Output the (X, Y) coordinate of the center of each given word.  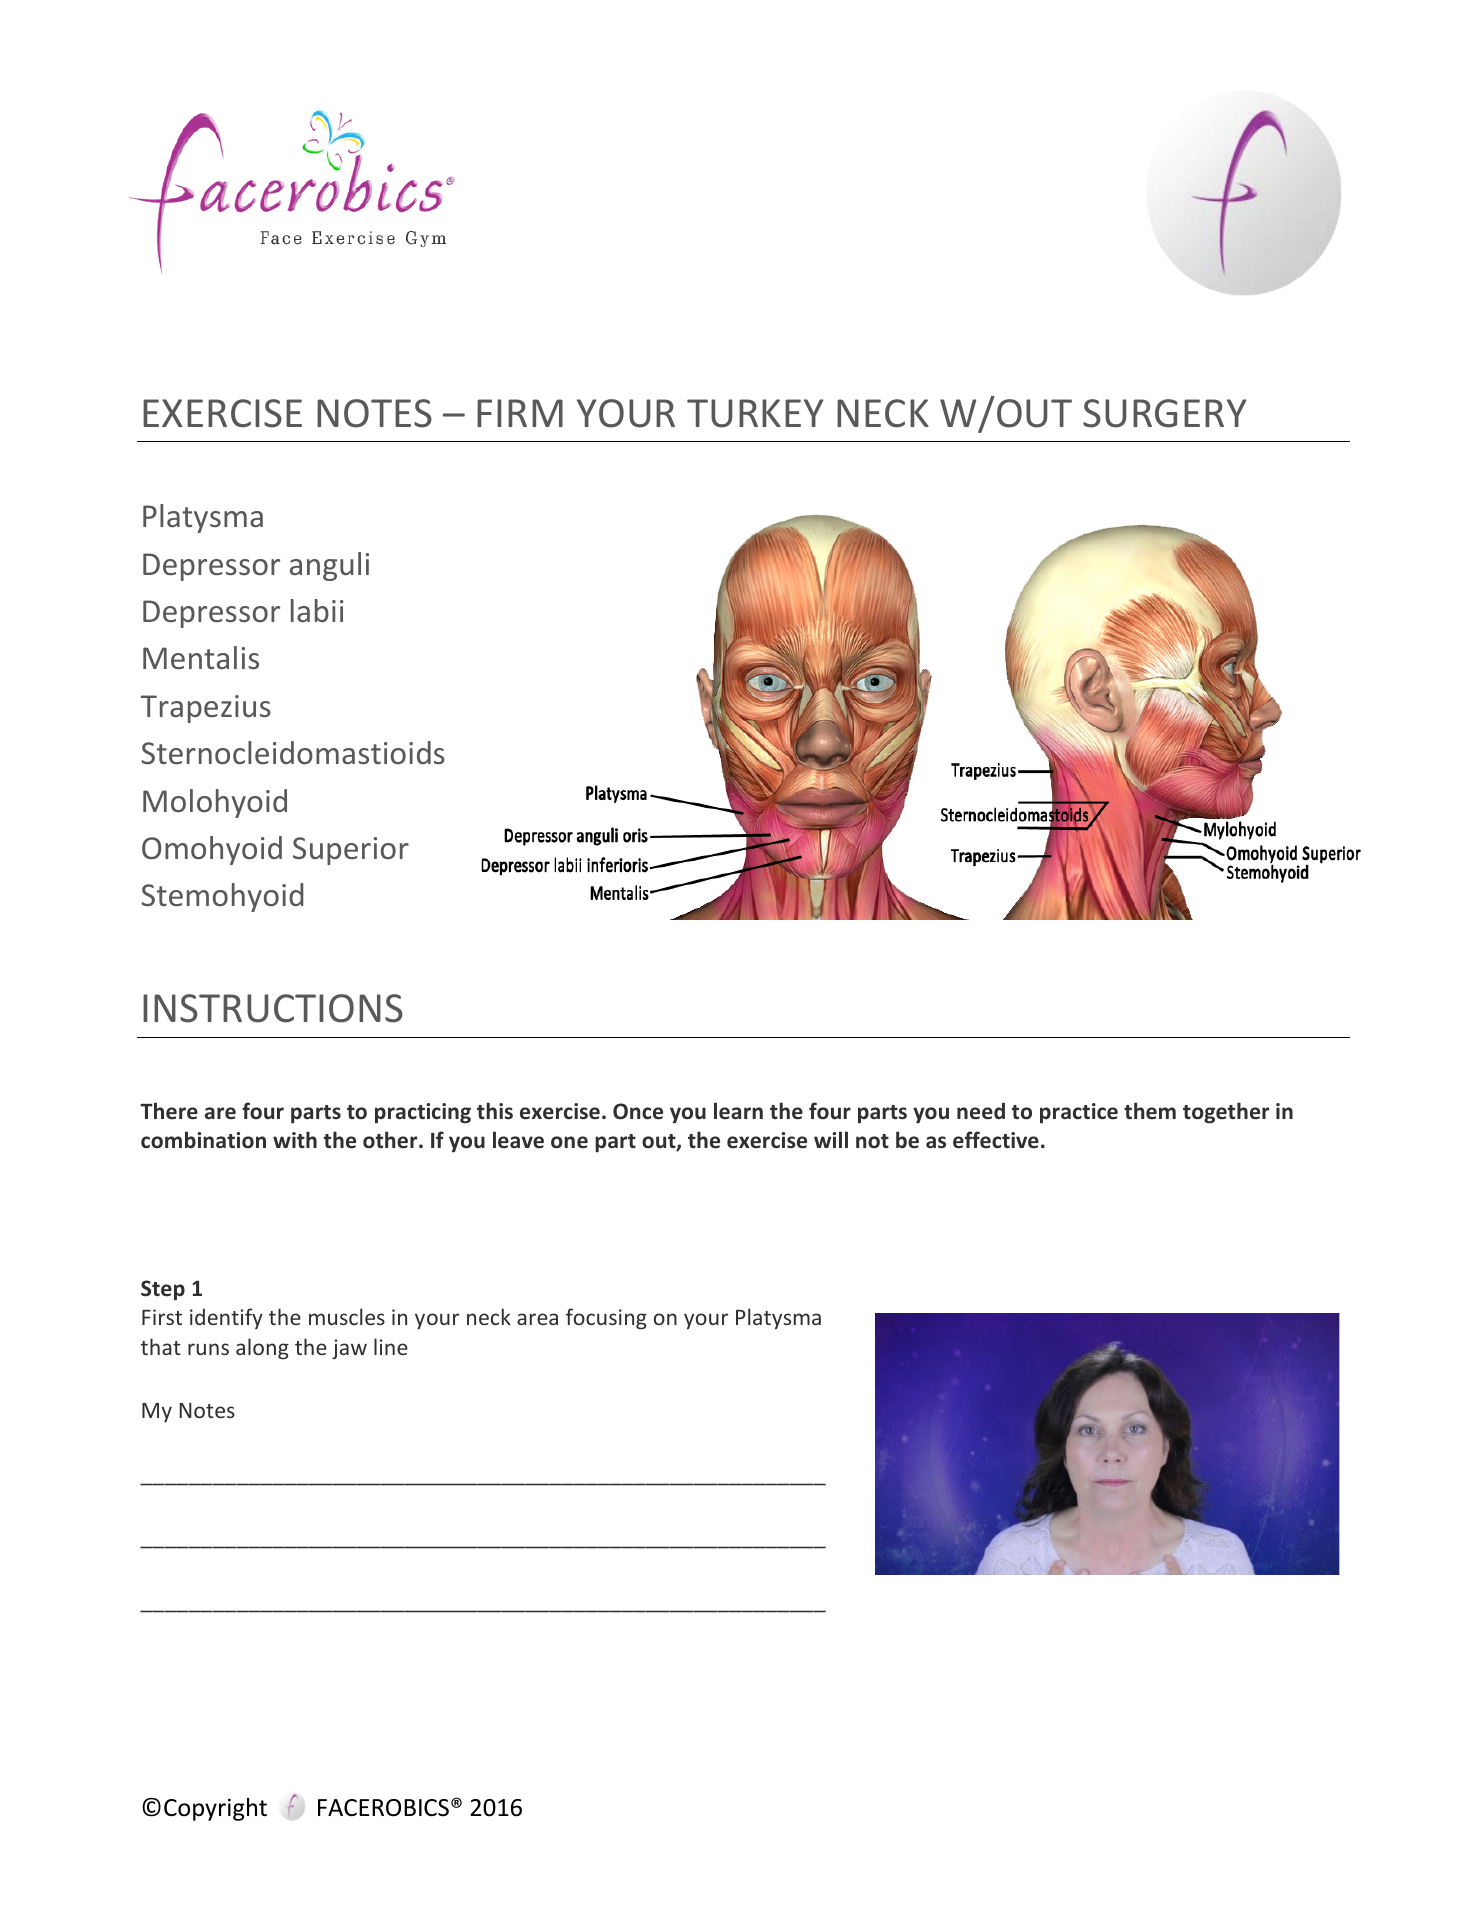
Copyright (215, 1809)
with (295, 1139)
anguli (329, 566)
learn (738, 1111)
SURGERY (1165, 413)
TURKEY (755, 413)
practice (1079, 1113)
